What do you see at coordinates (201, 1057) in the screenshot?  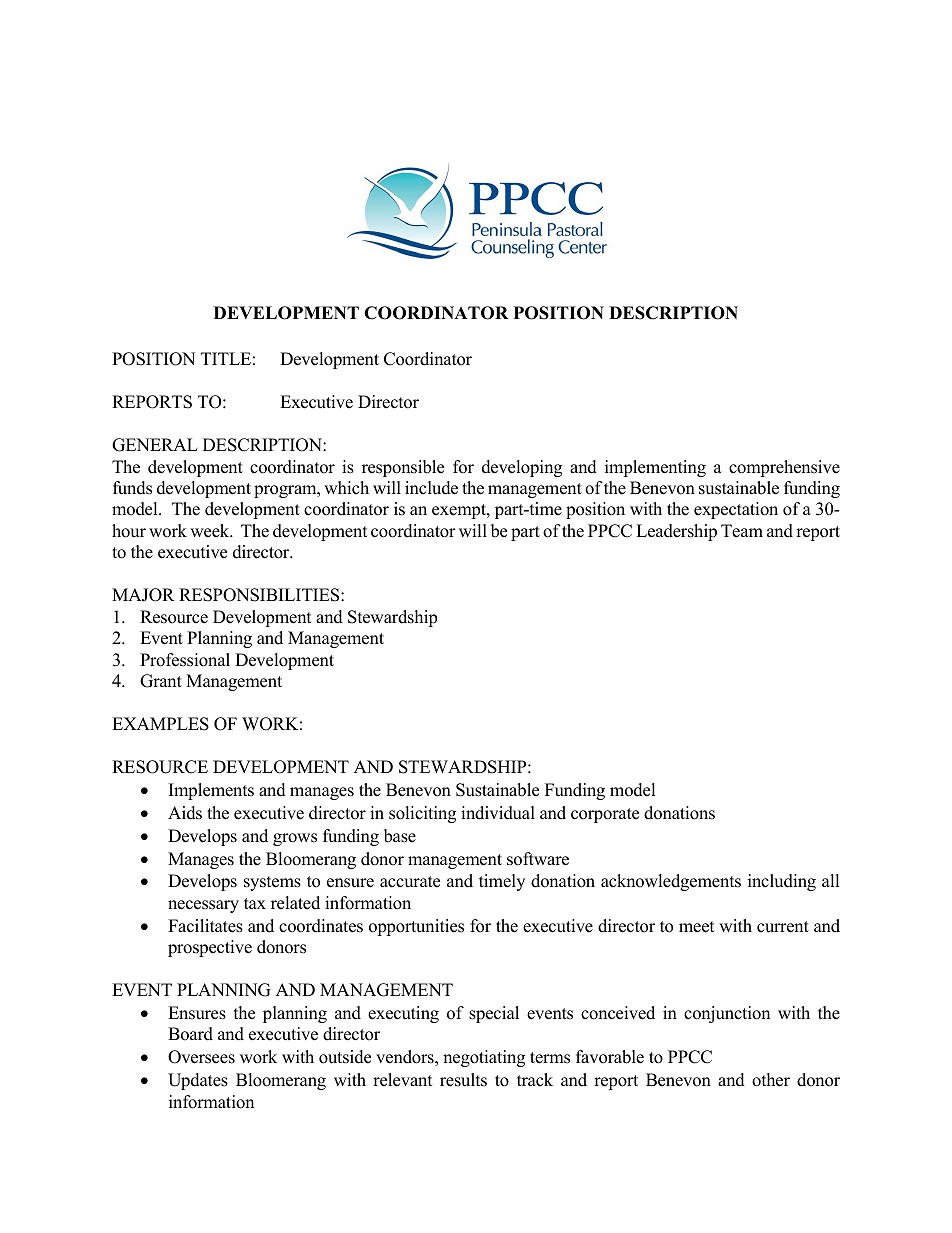 I see `Oversees` at bounding box center [201, 1057].
